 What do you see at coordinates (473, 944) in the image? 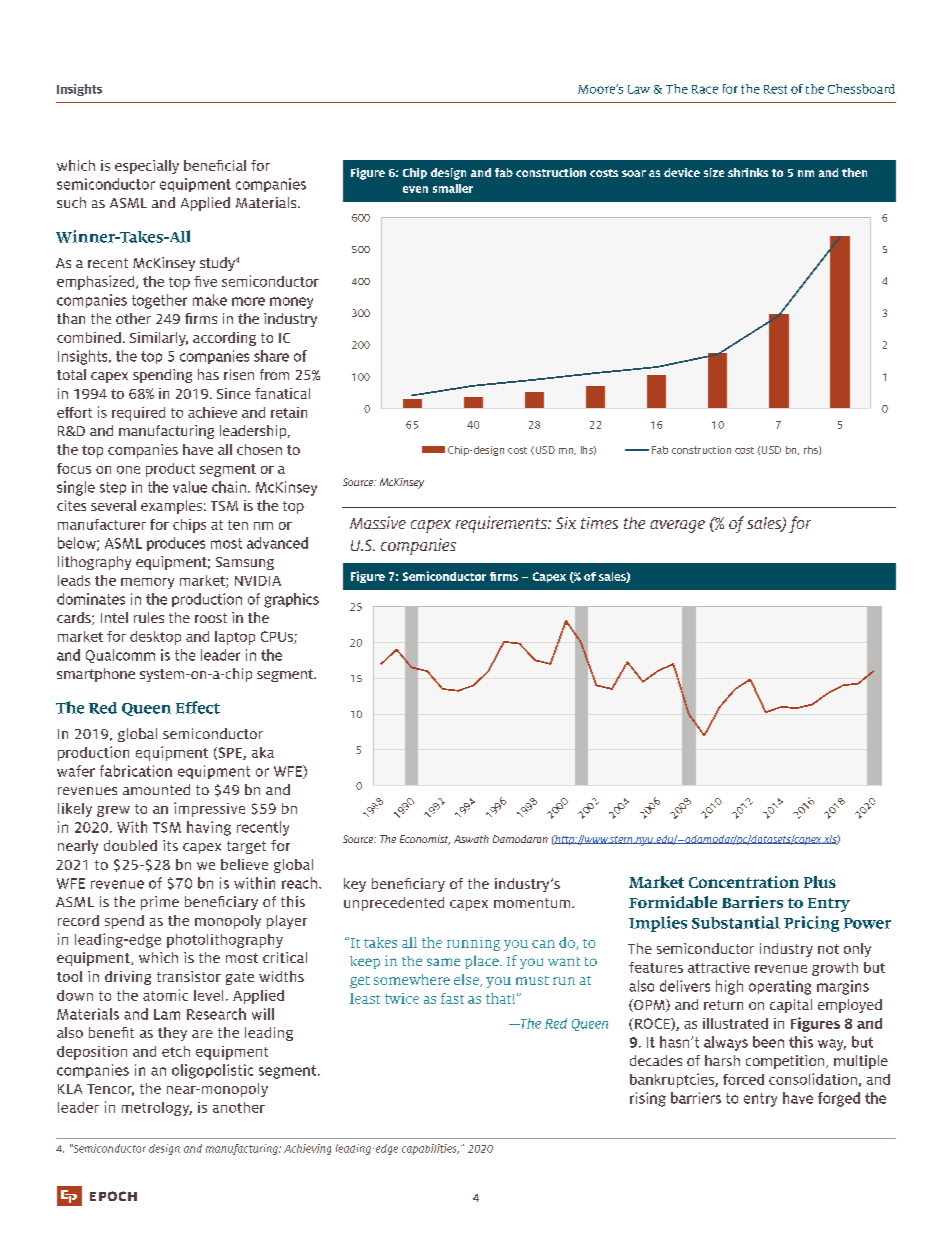
I see `running` at bounding box center [473, 944].
